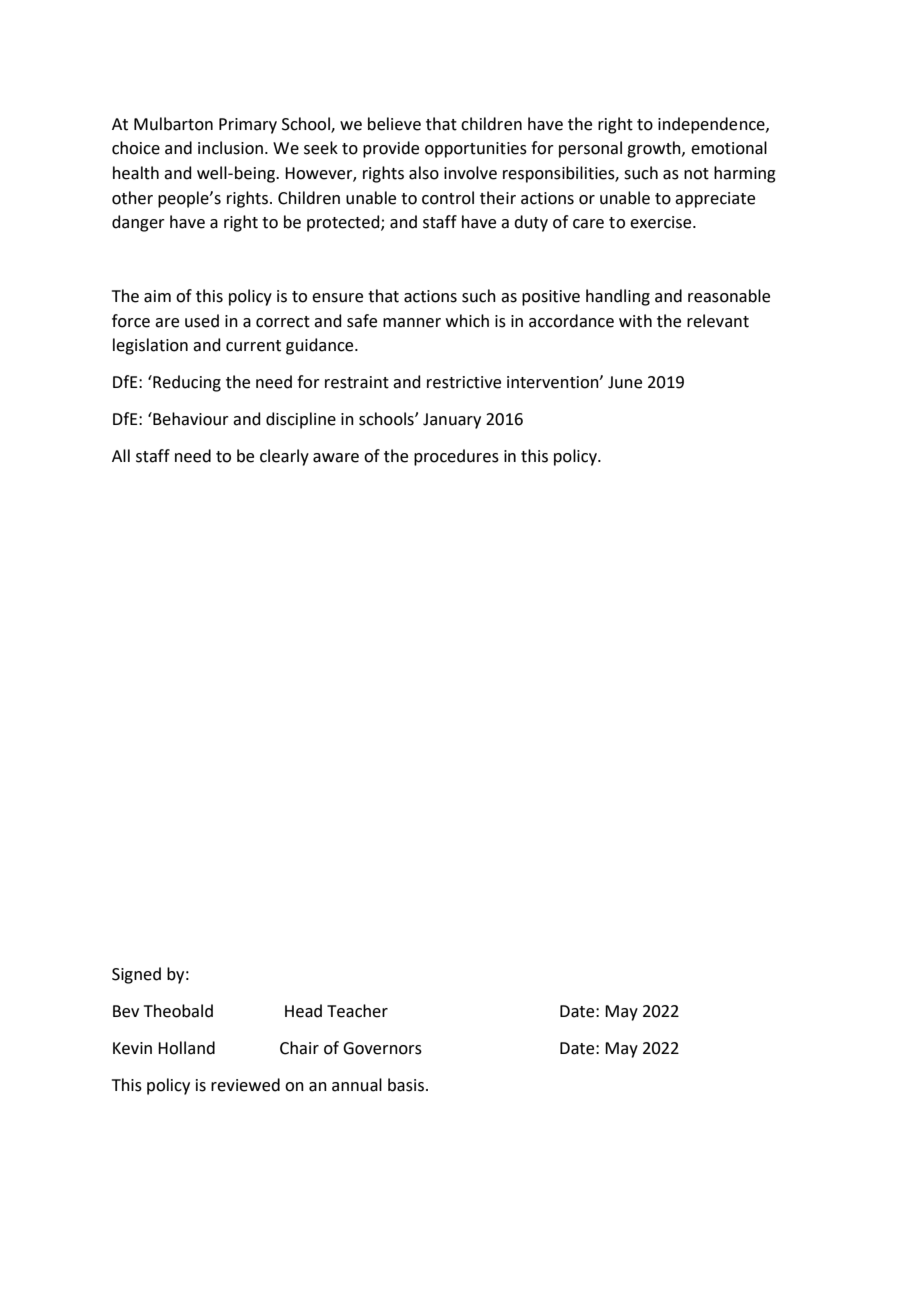 The image size is (924, 1308). What do you see at coordinates (136, 975) in the image?
I see `Signed` at bounding box center [136, 975].
